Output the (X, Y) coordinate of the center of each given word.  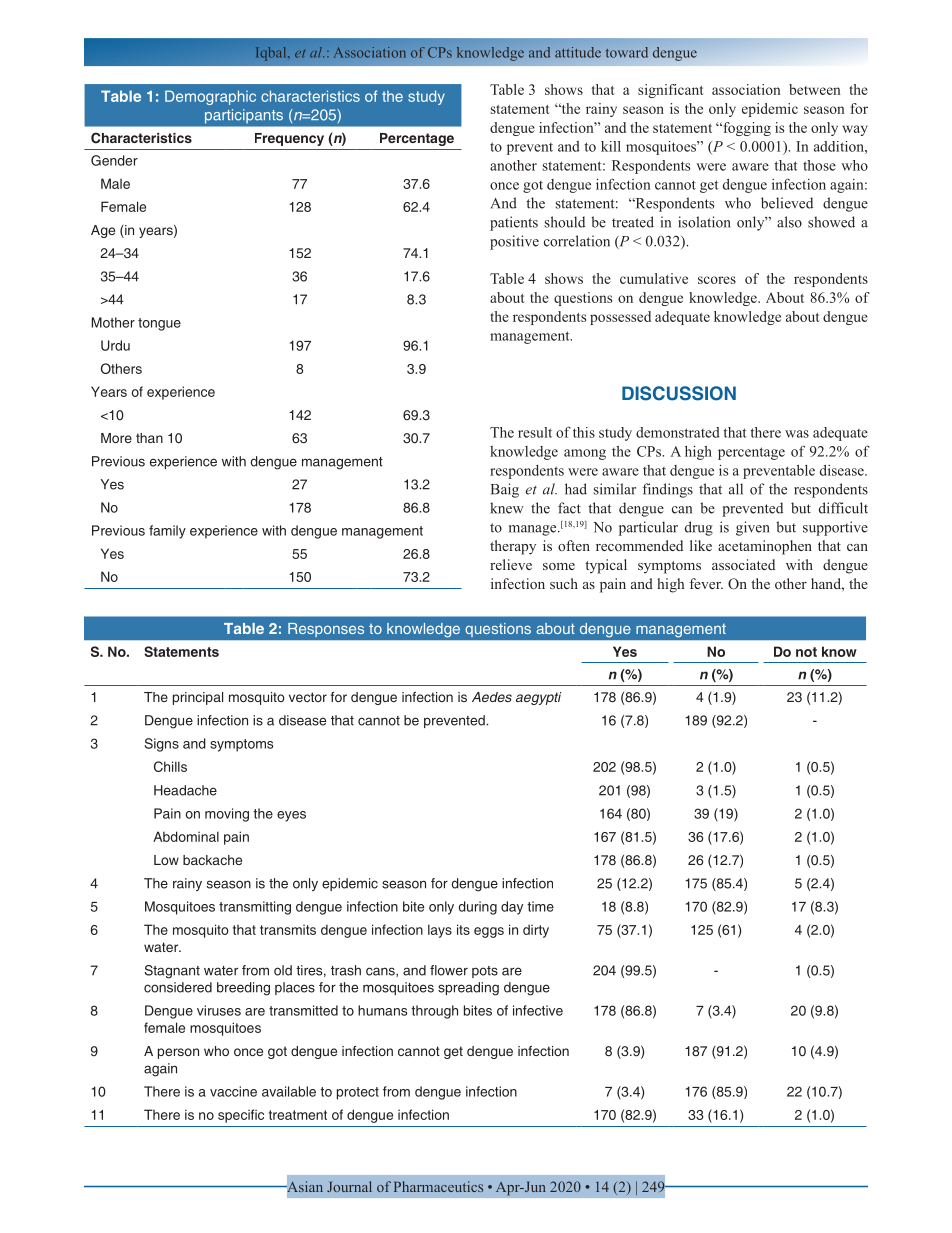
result (535, 432)
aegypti (538, 698)
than (149, 438)
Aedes (492, 697)
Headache (185, 790)
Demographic (210, 97)
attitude (578, 52)
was (797, 434)
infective (538, 1010)
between (815, 89)
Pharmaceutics (438, 1186)
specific (241, 1116)
